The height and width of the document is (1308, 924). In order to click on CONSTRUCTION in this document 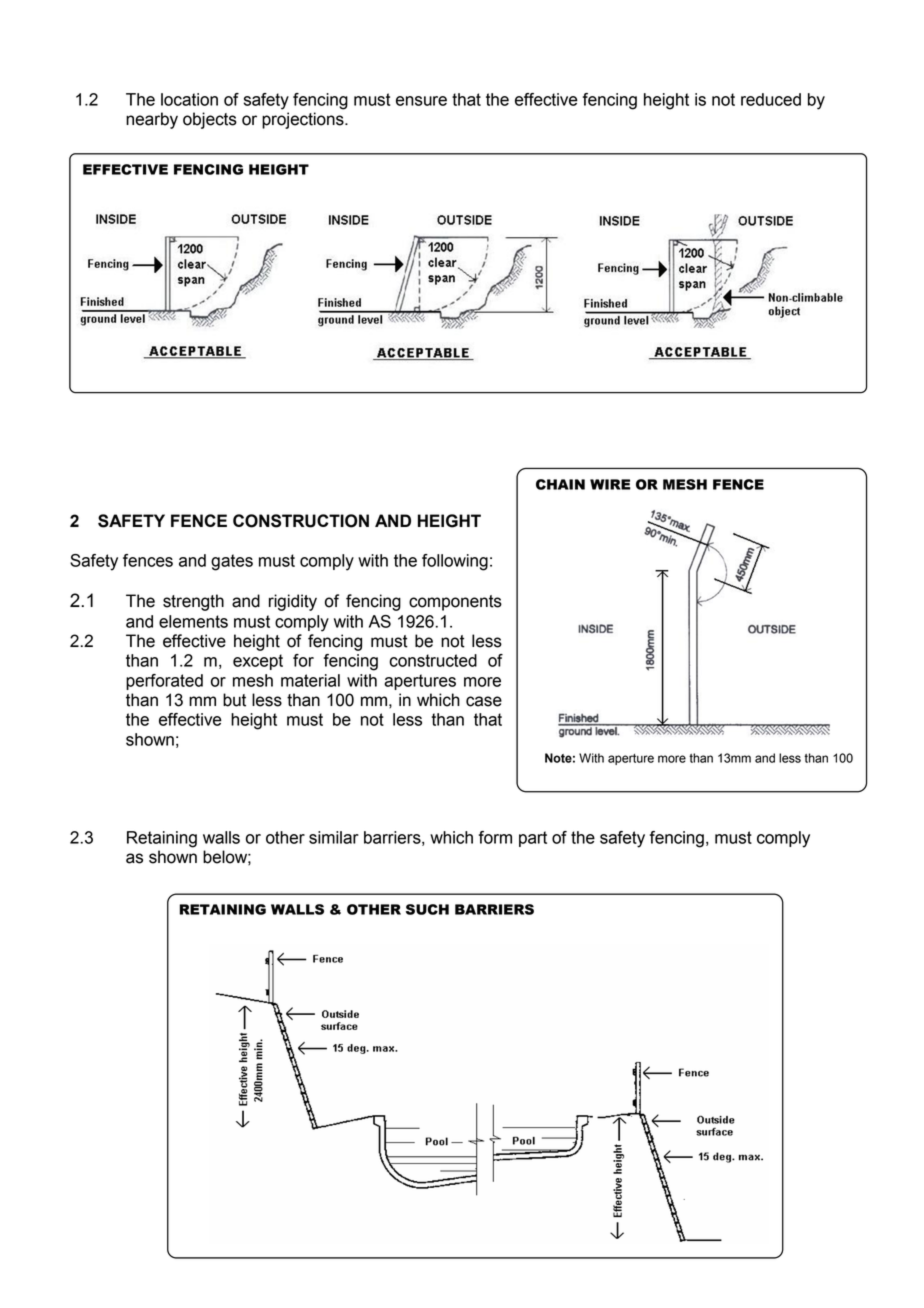, I will do `click(301, 521)`.
